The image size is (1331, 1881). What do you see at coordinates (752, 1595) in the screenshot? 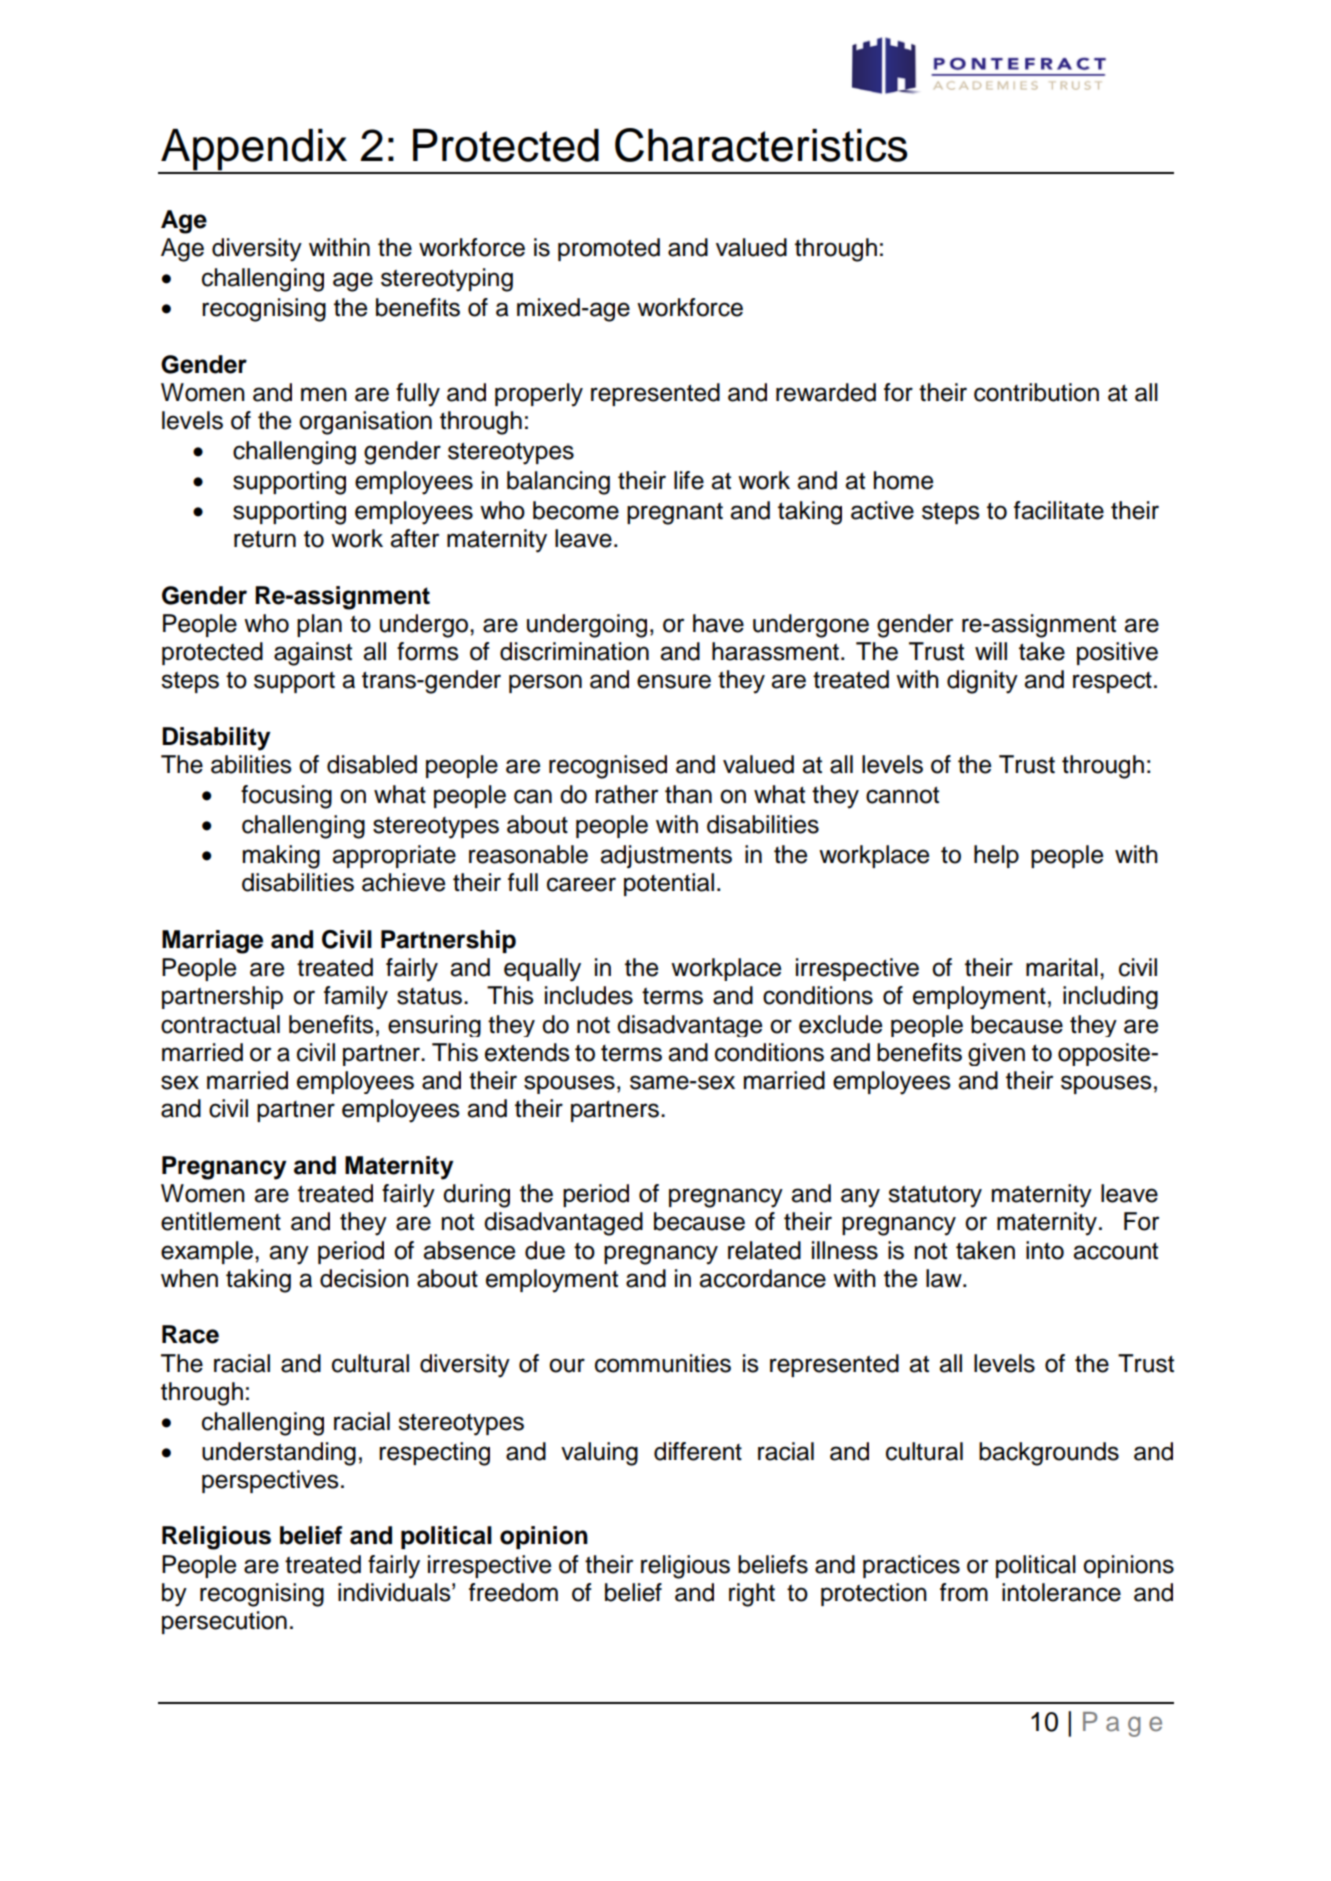
I see `right` at bounding box center [752, 1595].
